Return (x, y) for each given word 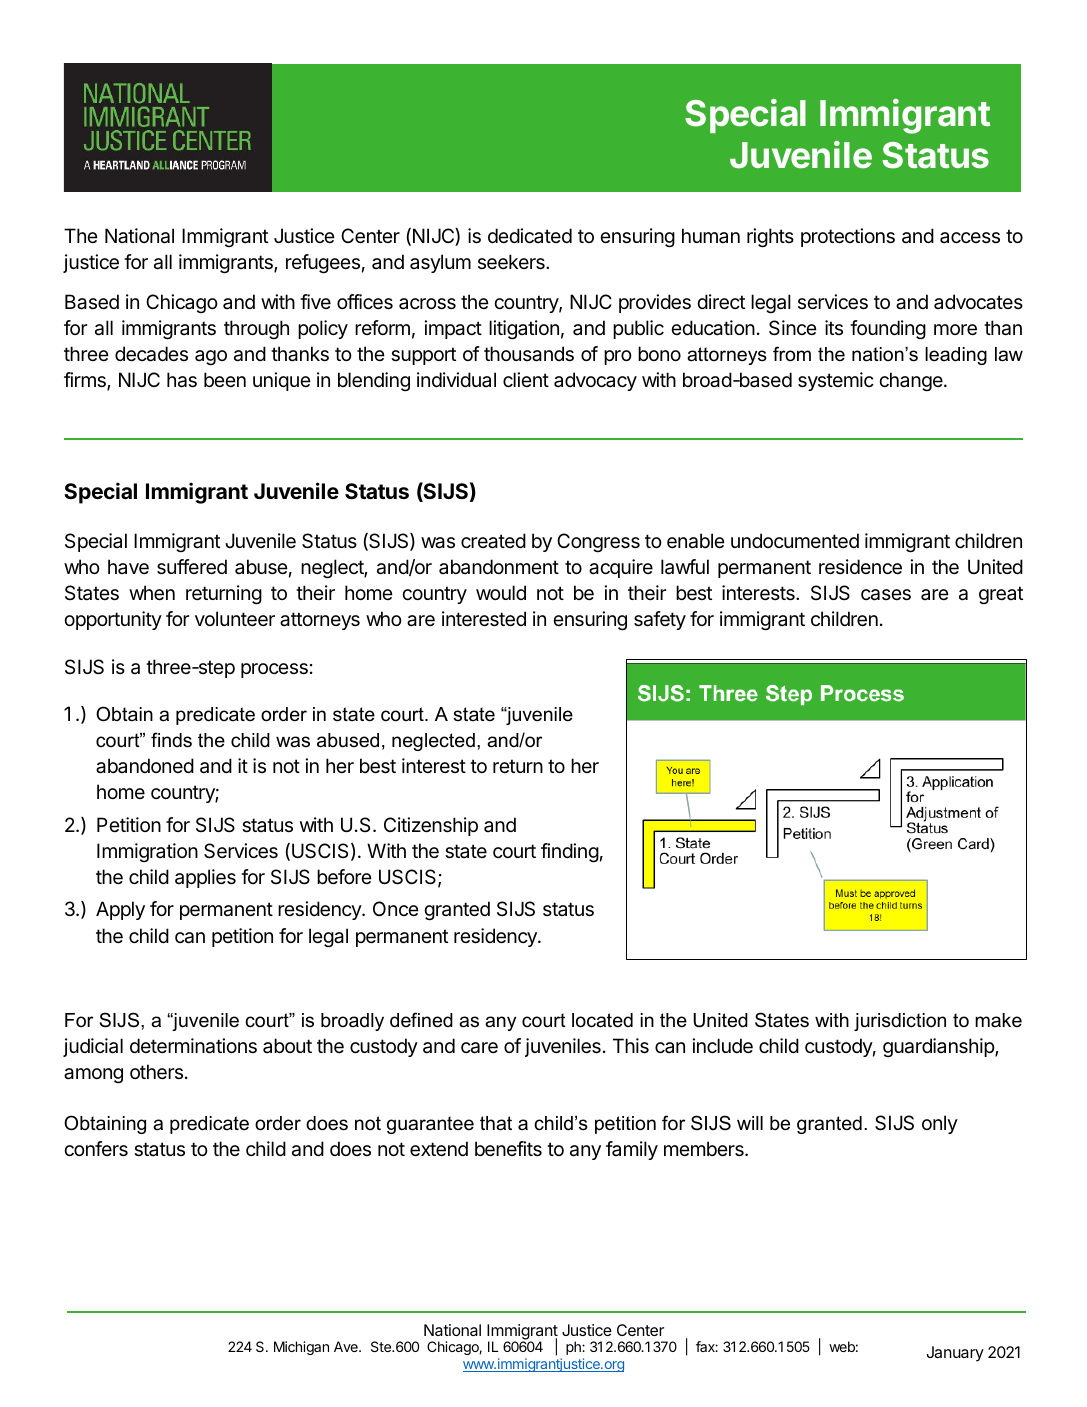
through (256, 330)
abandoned (145, 766)
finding (570, 853)
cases (886, 595)
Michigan (301, 1348)
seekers (512, 262)
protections (848, 237)
